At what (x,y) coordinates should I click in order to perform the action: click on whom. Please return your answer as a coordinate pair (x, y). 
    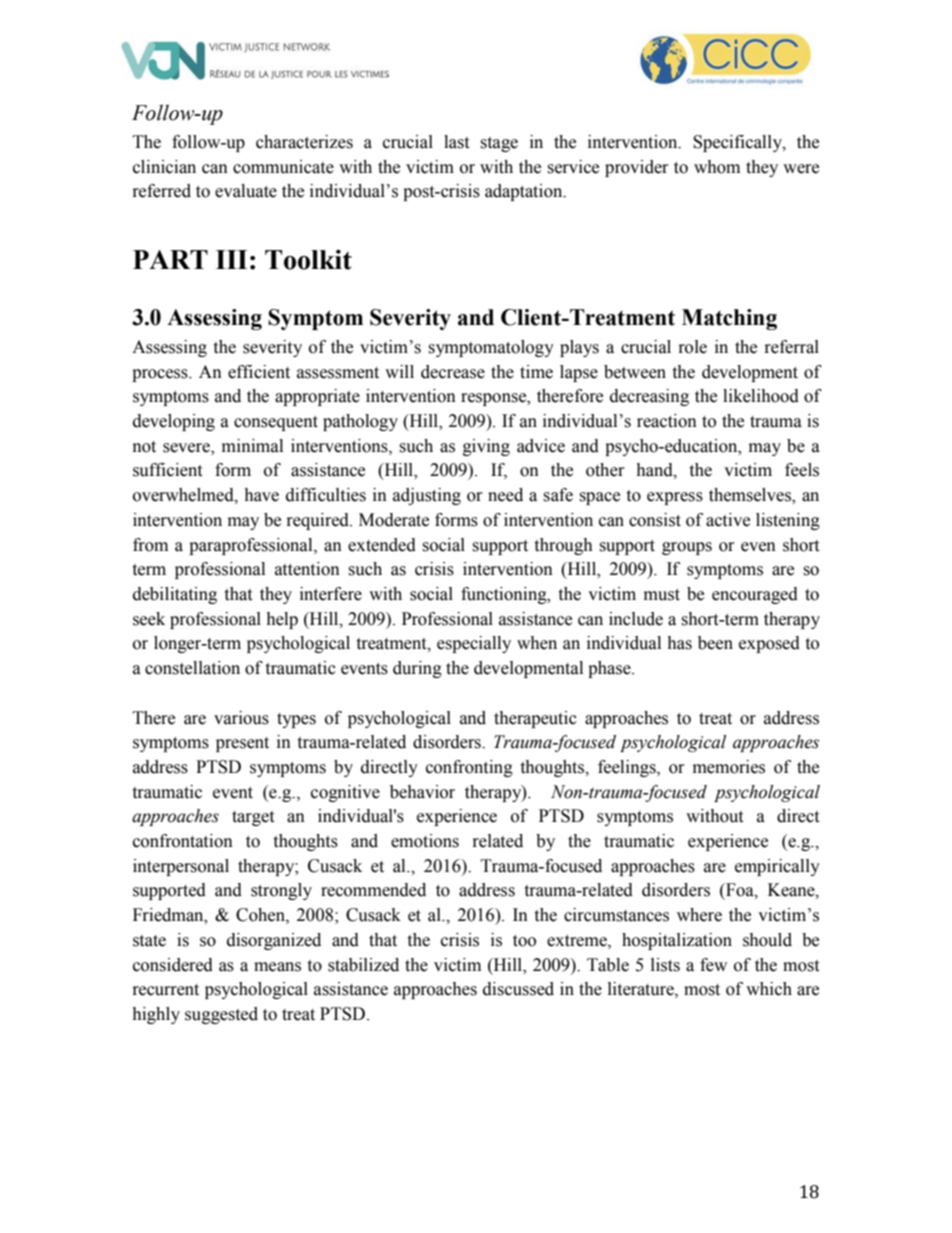
    Looking at the image, I should click on (717, 167).
